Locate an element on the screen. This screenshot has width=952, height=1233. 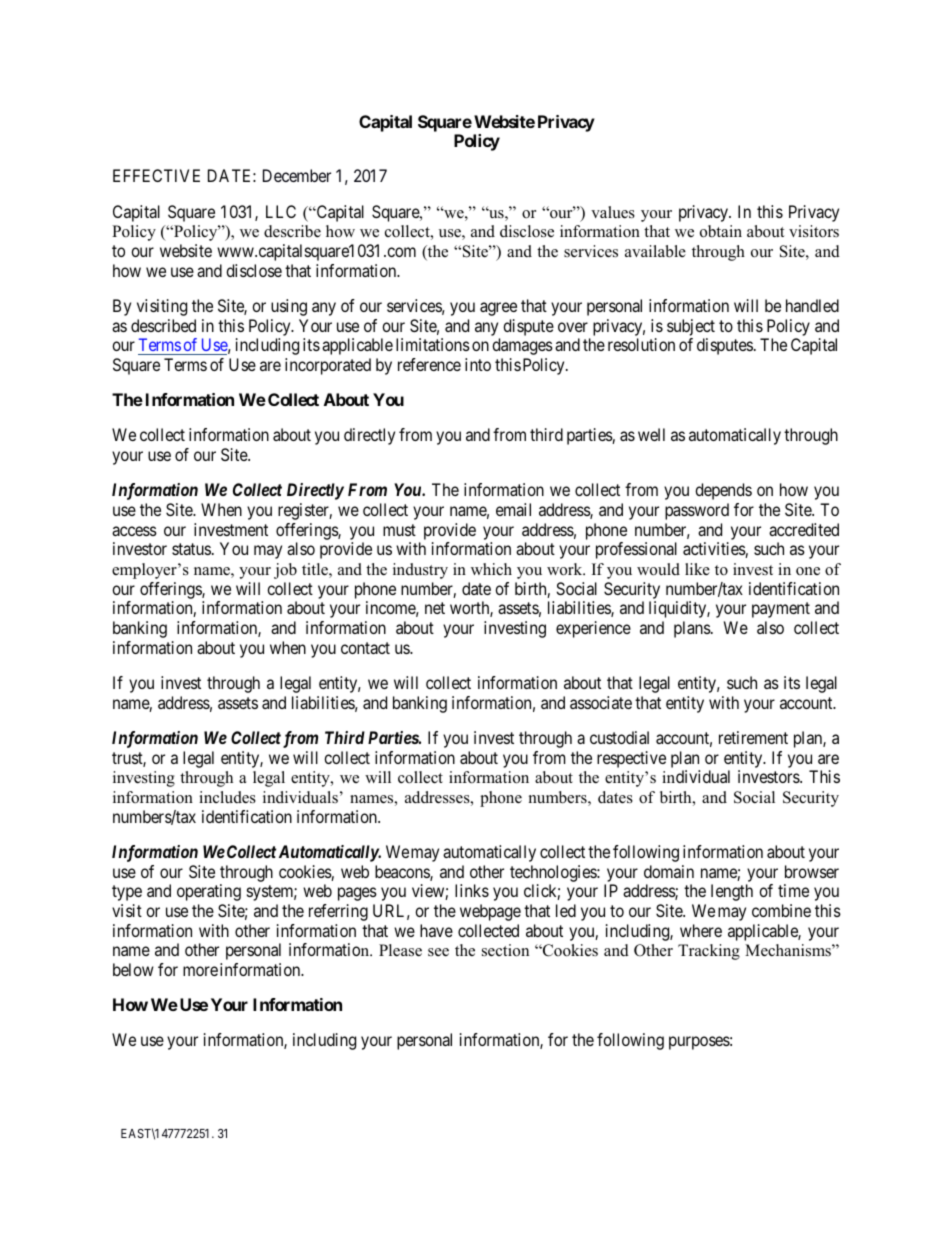
more is located at coordinates (200, 971).
